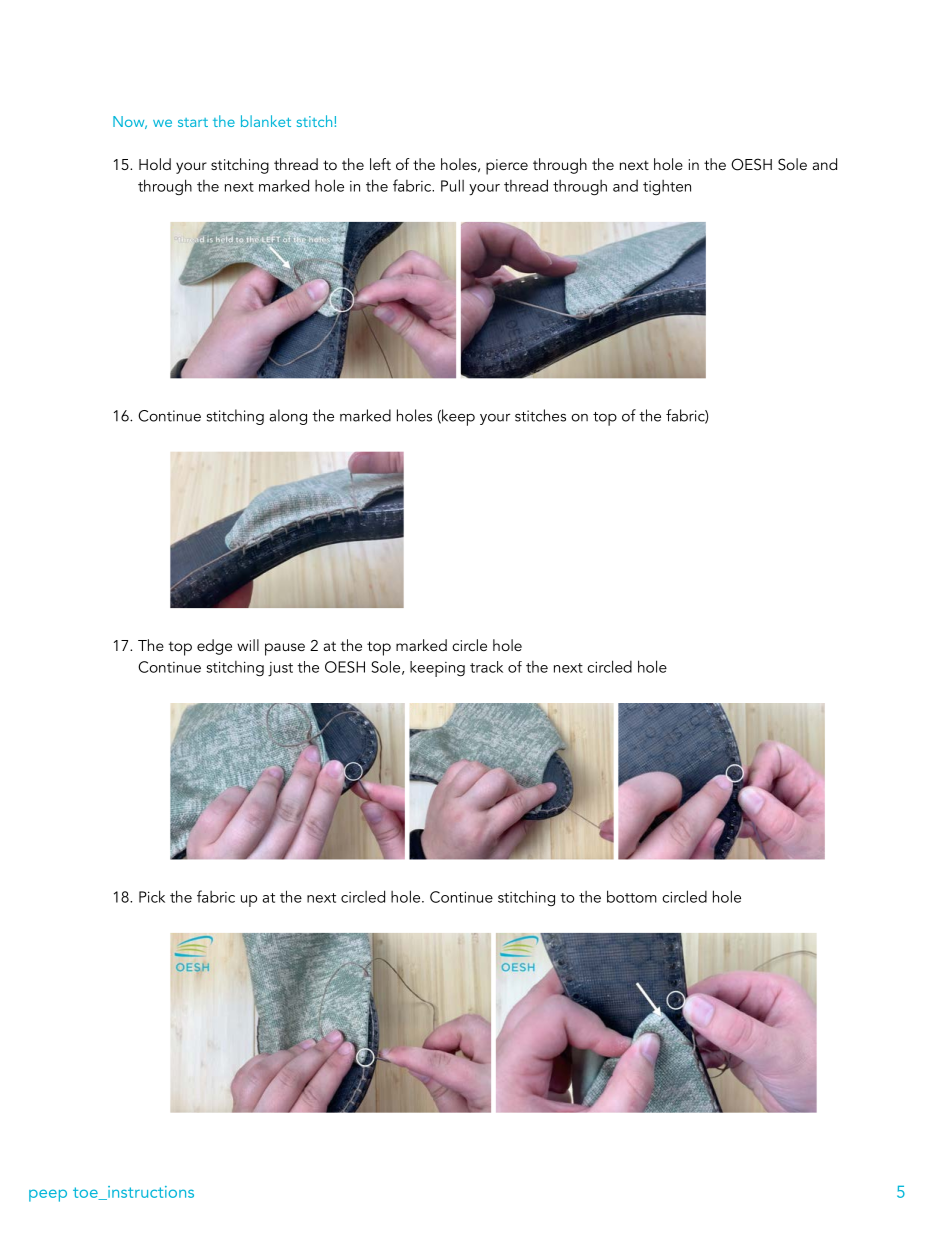  What do you see at coordinates (248, 645) in the screenshot?
I see `will` at bounding box center [248, 645].
